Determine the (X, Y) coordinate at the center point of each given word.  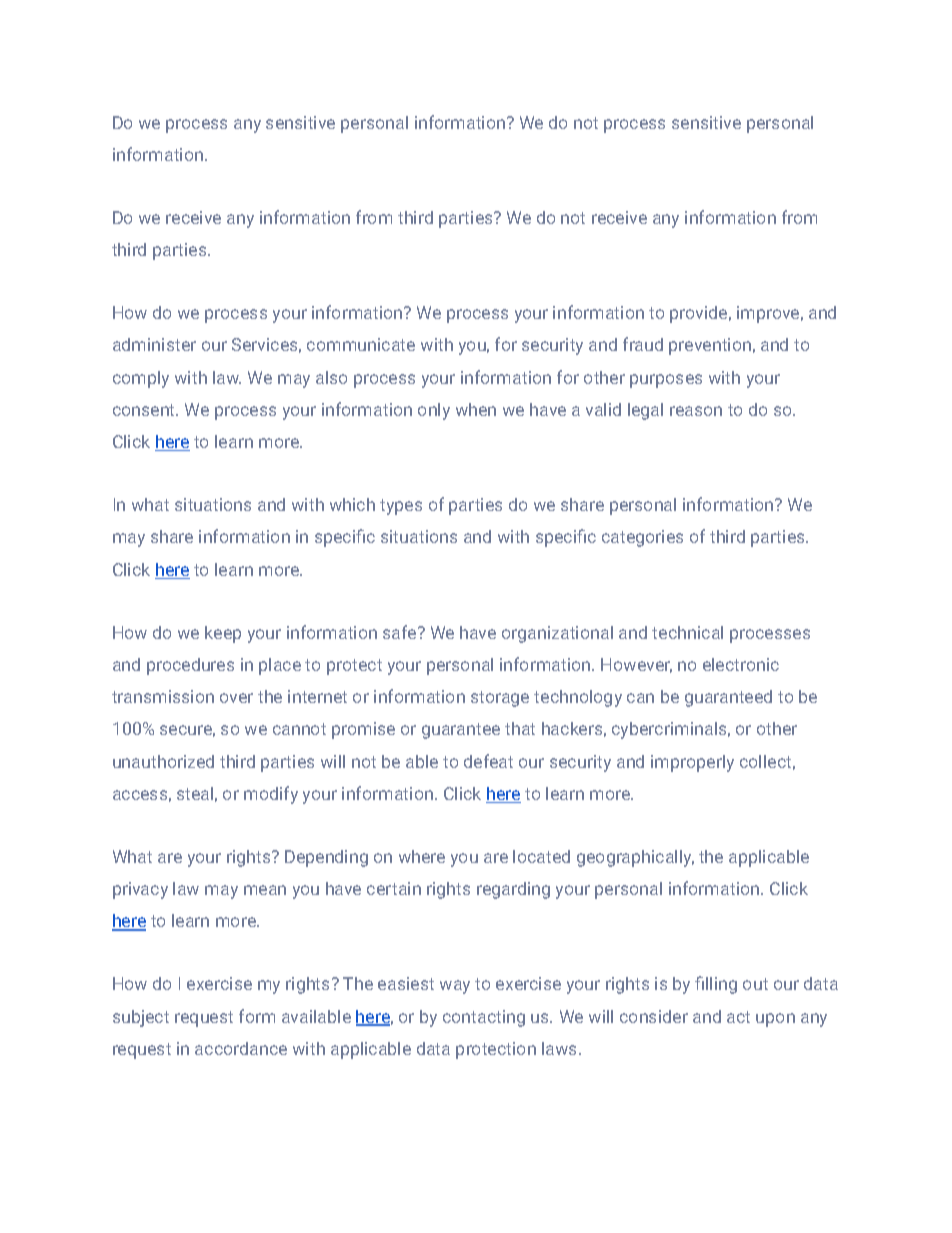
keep (223, 634)
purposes (666, 381)
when (476, 409)
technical (687, 632)
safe (401, 632)
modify (271, 795)
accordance (241, 1048)
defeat (488, 761)
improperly (692, 763)
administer (154, 344)
